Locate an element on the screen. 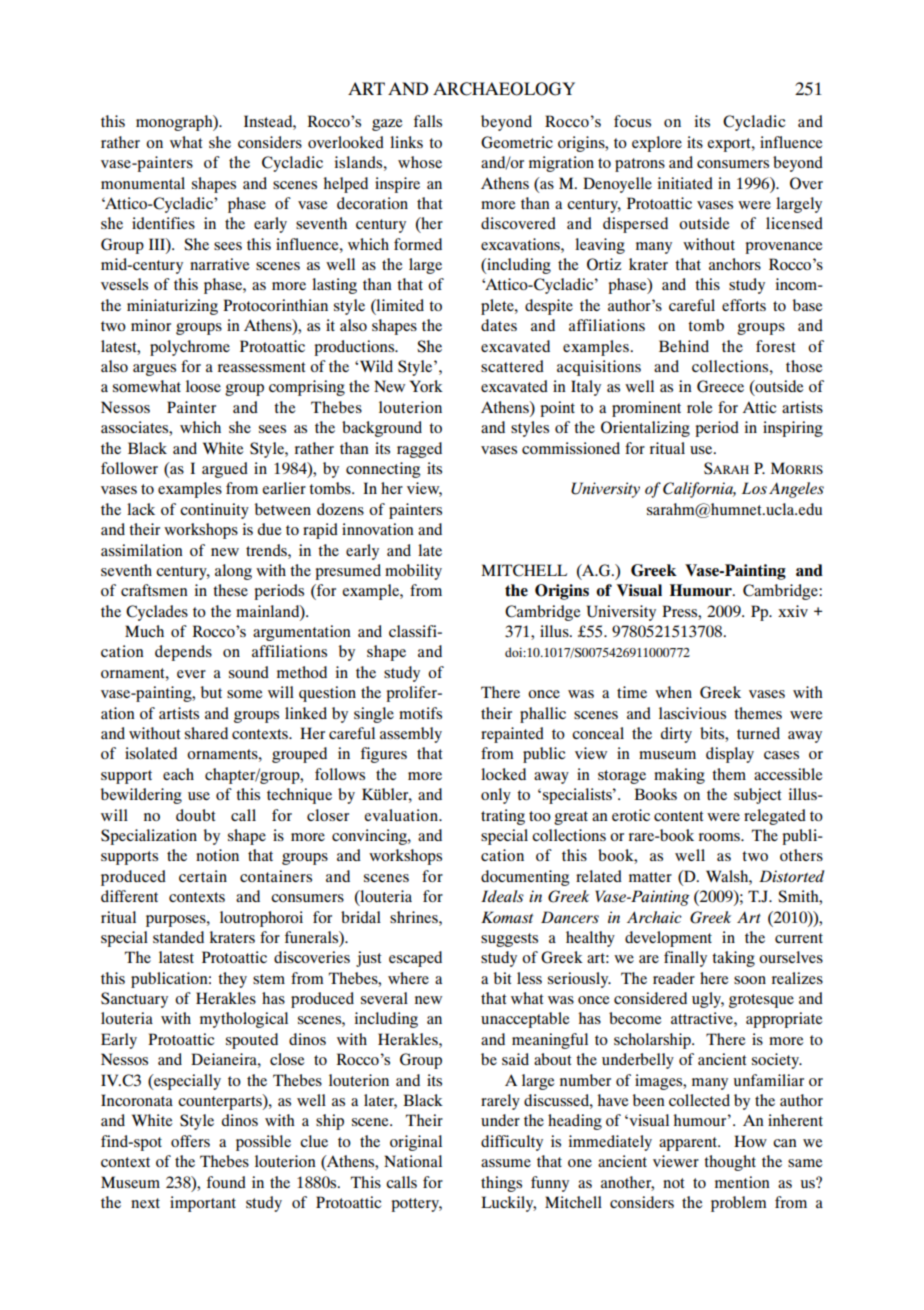 The image size is (924, 1310). monumental is located at coordinates (143, 183).
